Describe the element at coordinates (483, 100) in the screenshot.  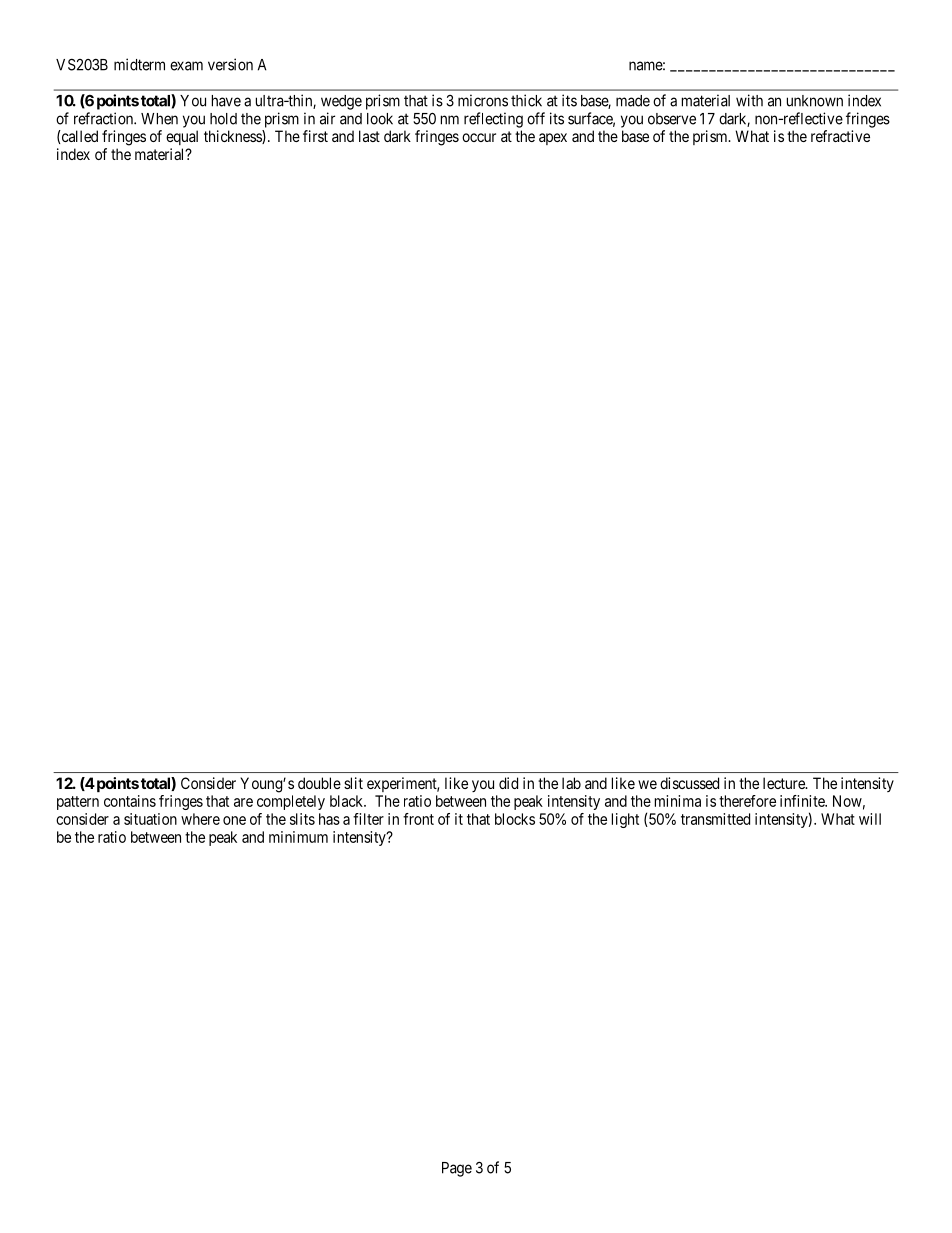
I see `microns` at that location.
